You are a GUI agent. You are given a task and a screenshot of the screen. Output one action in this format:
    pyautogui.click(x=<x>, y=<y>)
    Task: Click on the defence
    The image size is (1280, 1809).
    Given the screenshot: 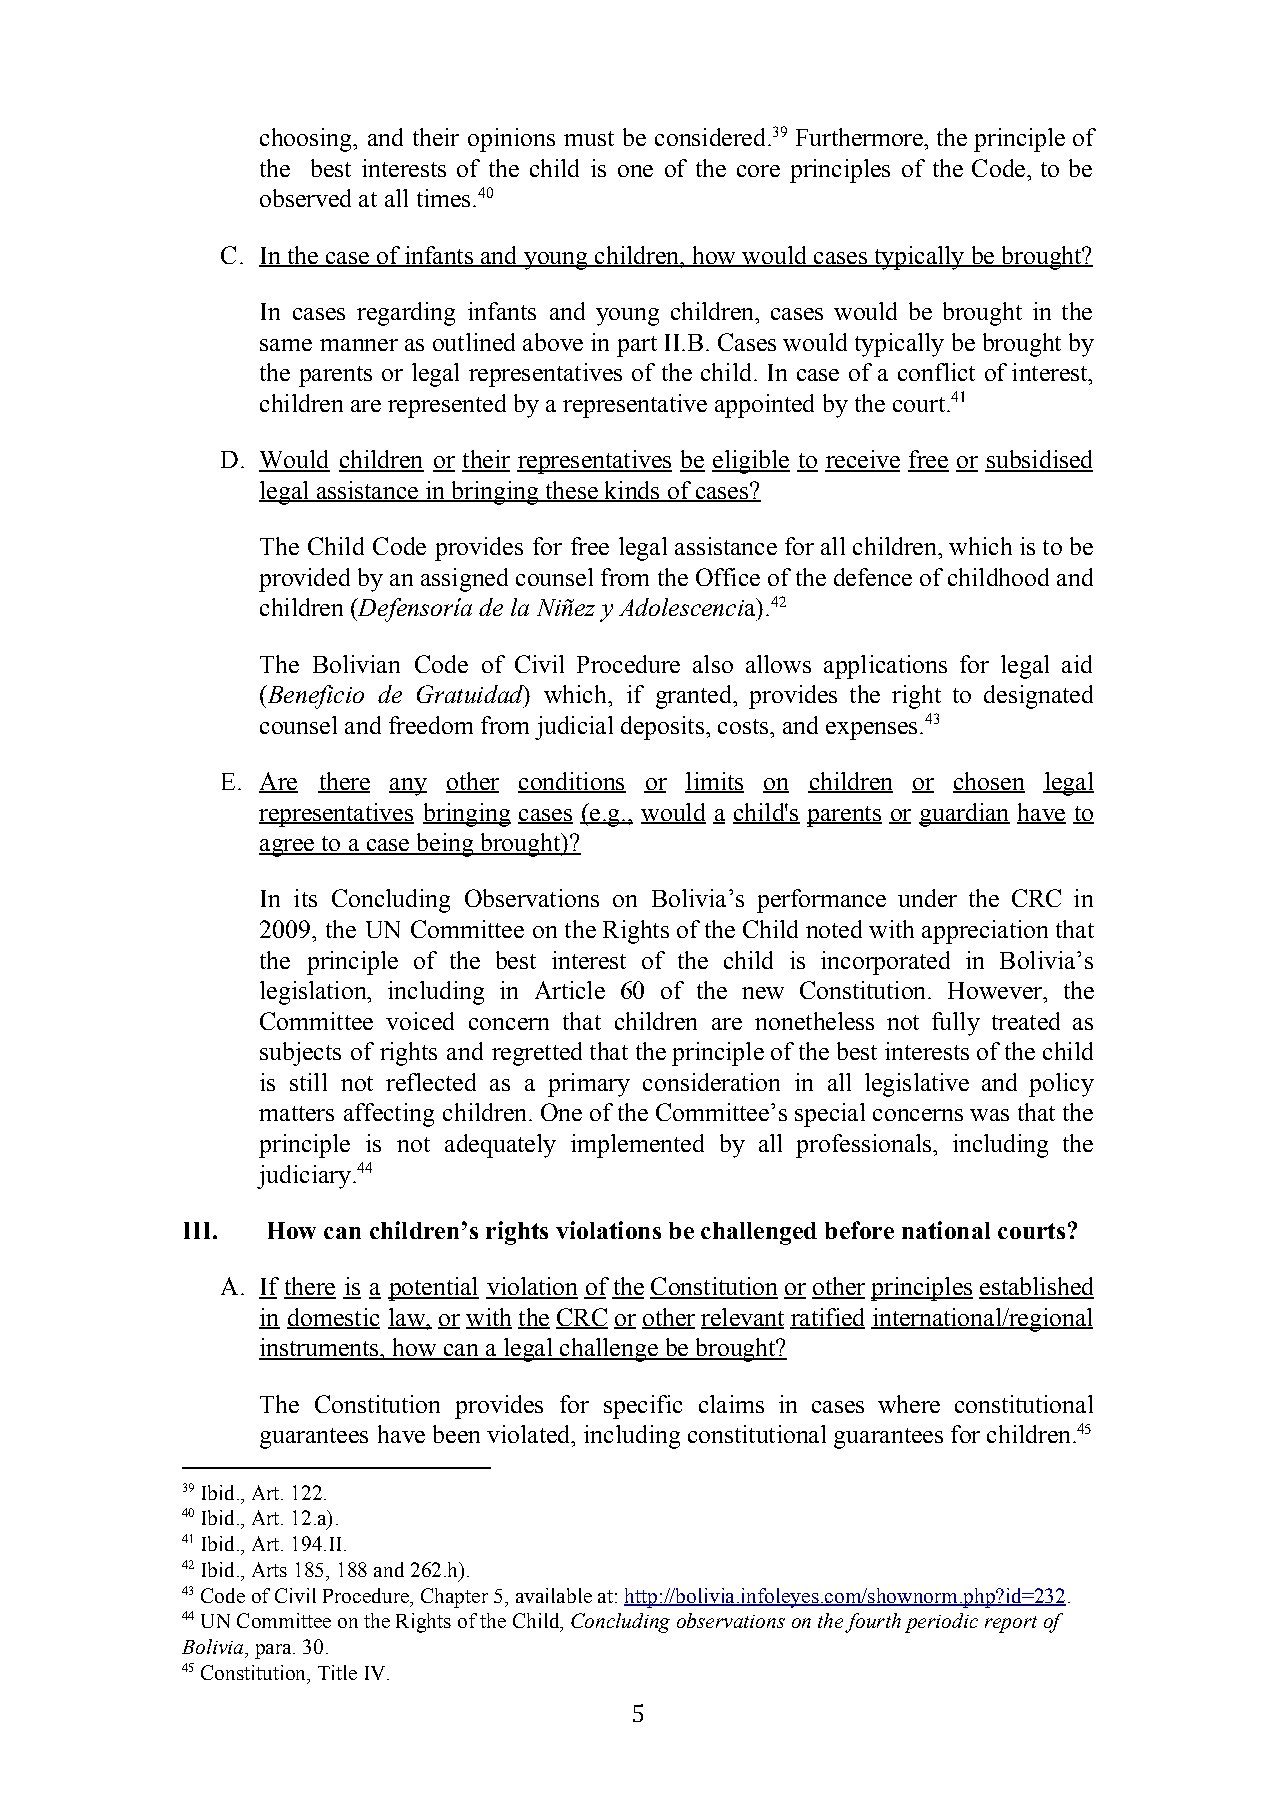 What is the action you would take?
    pyautogui.click(x=873, y=577)
